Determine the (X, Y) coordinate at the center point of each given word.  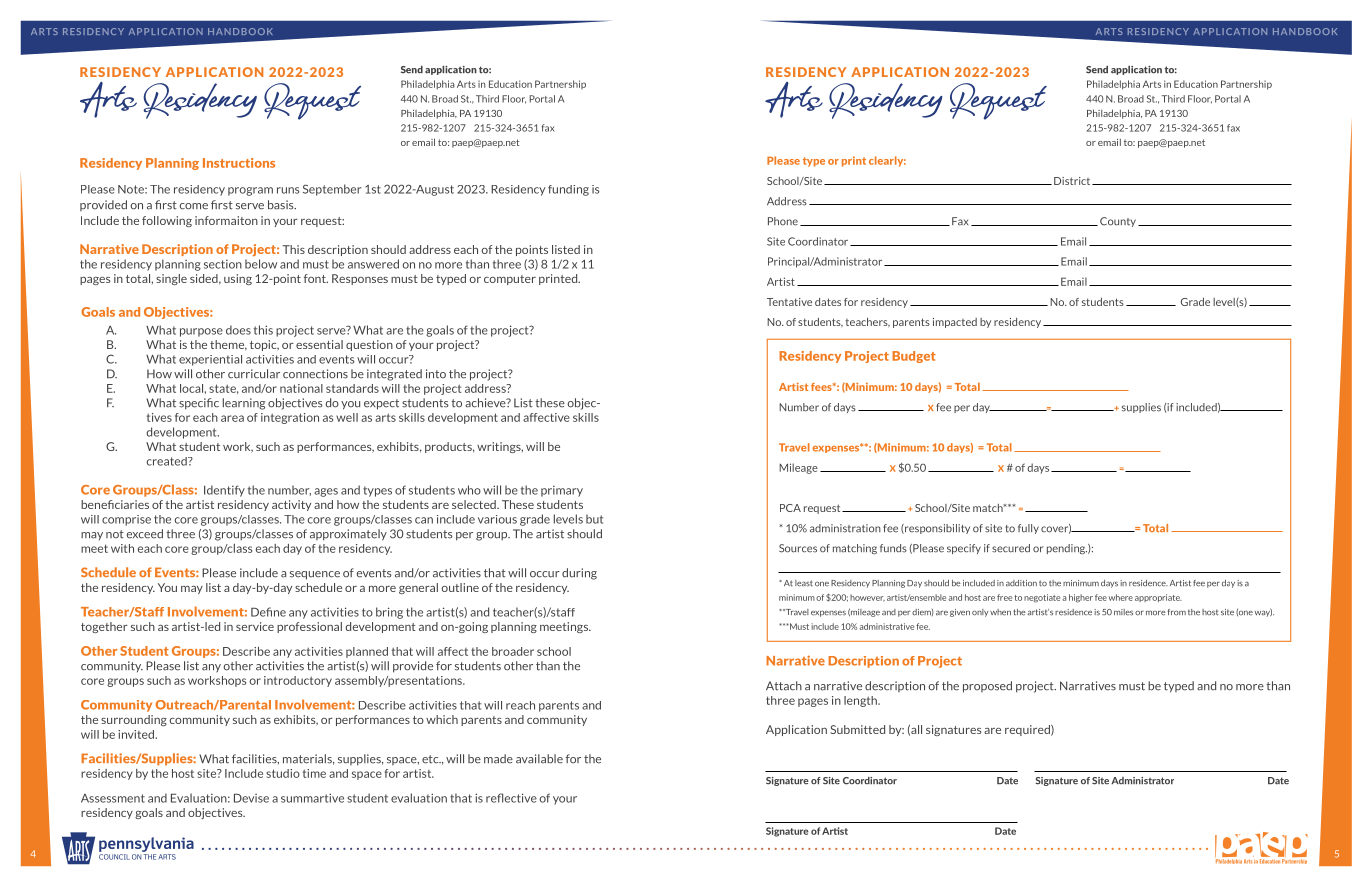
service (255, 626)
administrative (886, 626)
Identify (224, 491)
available (539, 759)
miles (1123, 612)
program (250, 191)
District (1073, 181)
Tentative (789, 302)
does (238, 330)
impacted (955, 323)
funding (568, 190)
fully (1028, 529)
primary (562, 491)
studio (283, 773)
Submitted (857, 729)
